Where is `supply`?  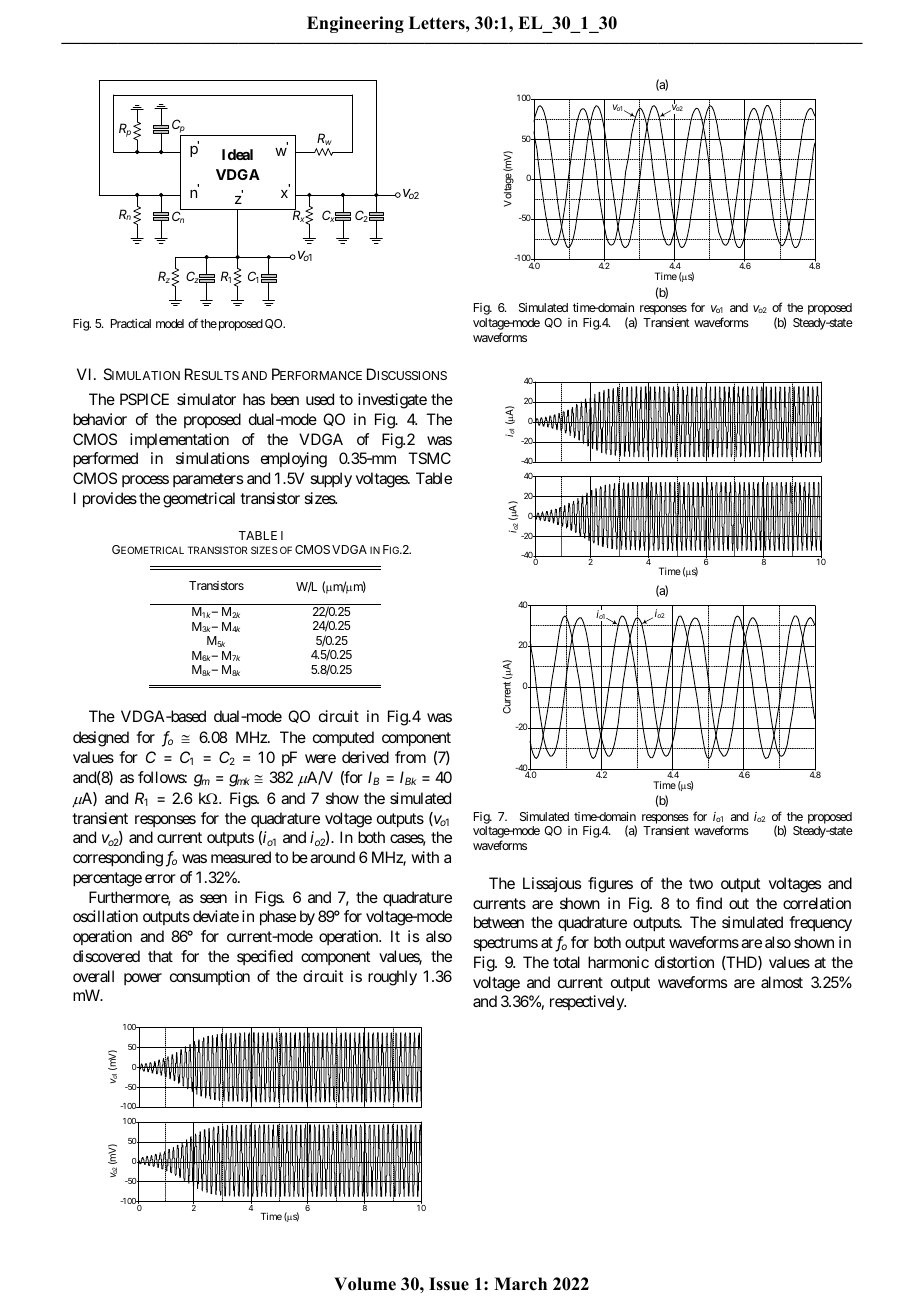
supply is located at coordinates (331, 480).
